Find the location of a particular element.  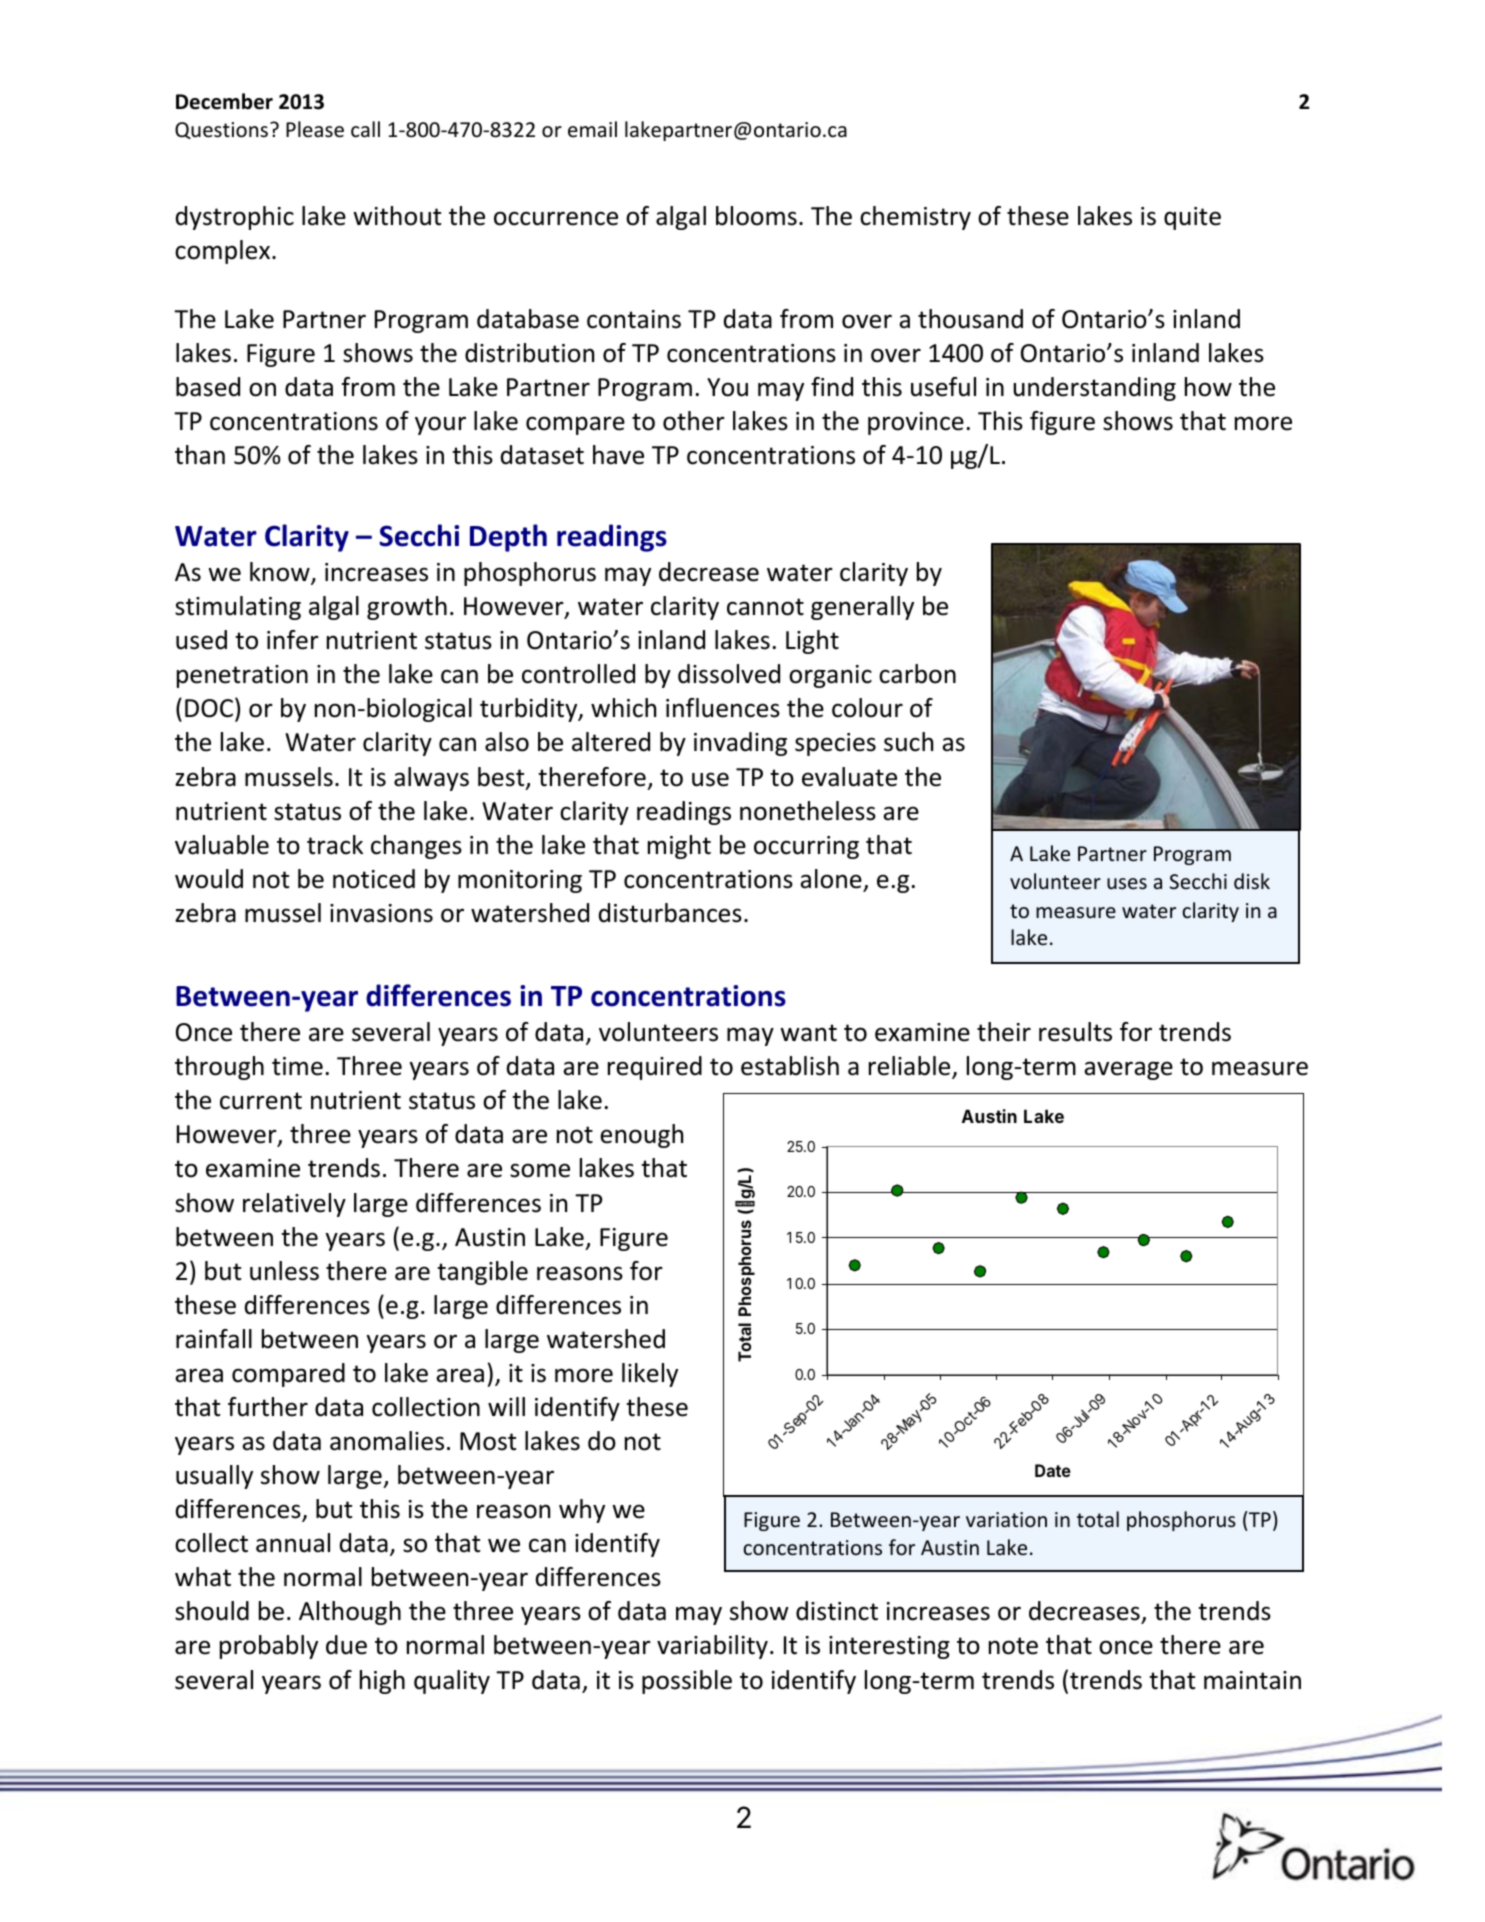

quite is located at coordinates (1192, 218).
